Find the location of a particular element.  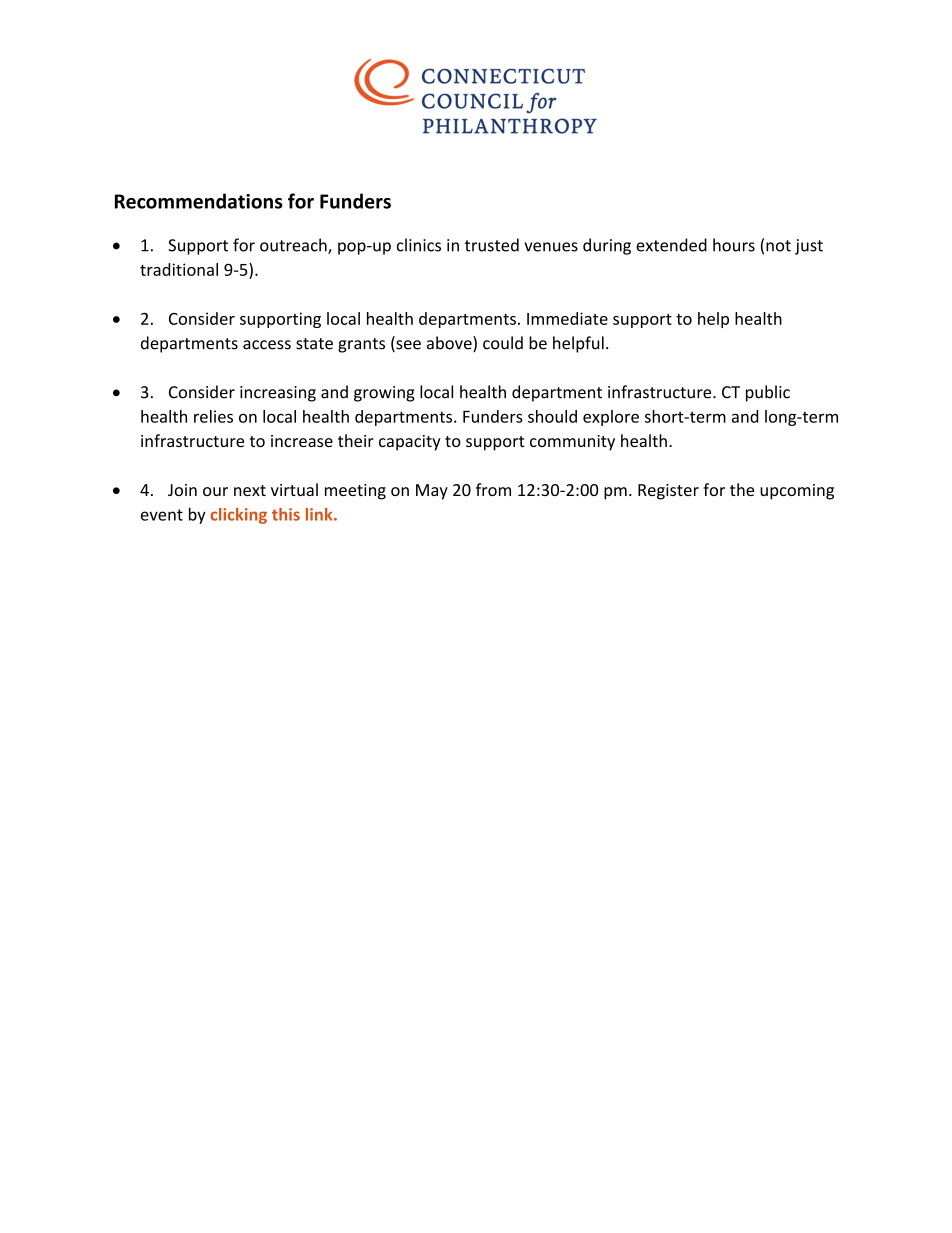

trusted is located at coordinates (492, 245).
